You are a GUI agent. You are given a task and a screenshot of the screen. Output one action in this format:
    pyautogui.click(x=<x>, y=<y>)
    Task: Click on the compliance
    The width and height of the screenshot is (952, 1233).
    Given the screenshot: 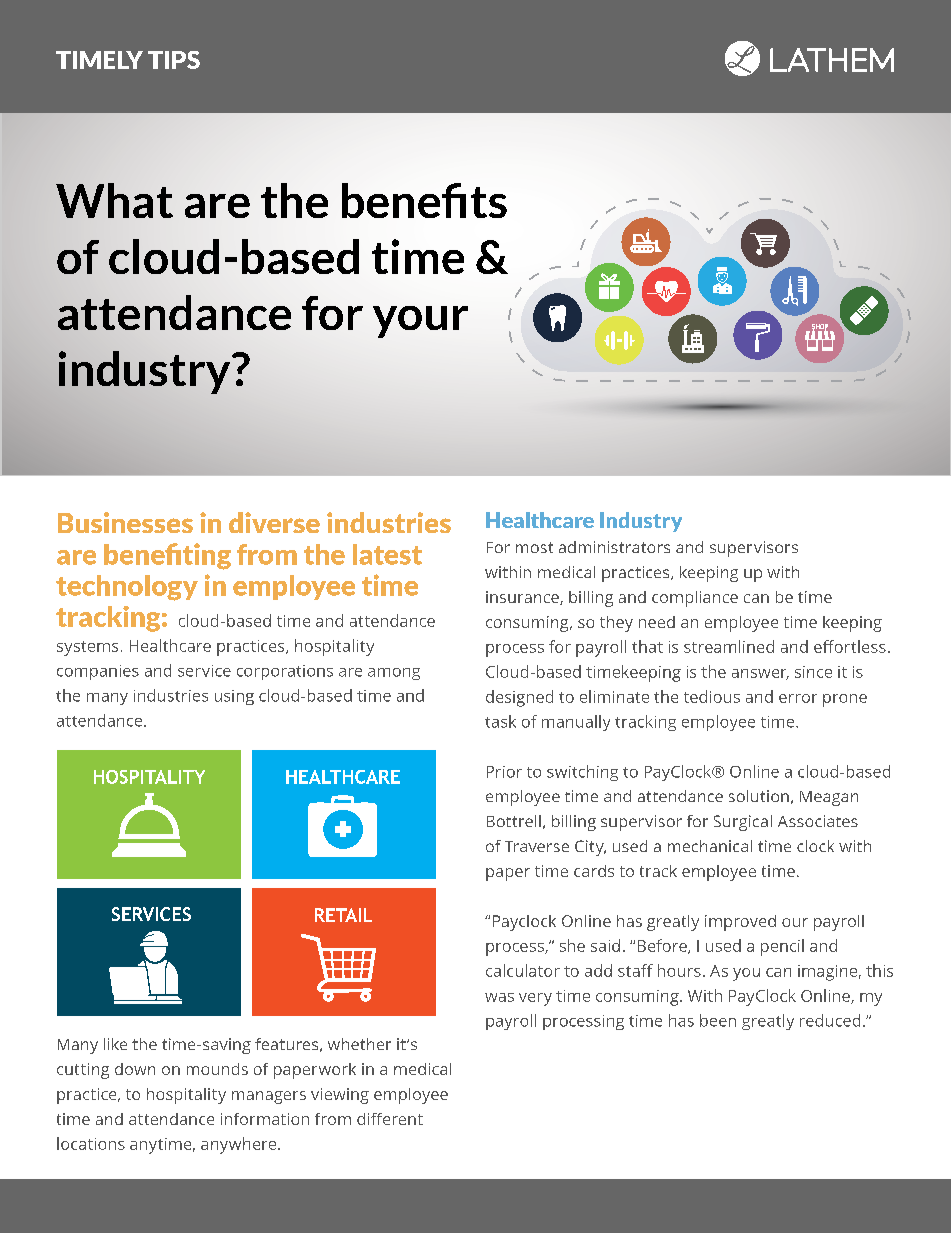 What is the action you would take?
    pyautogui.click(x=695, y=599)
